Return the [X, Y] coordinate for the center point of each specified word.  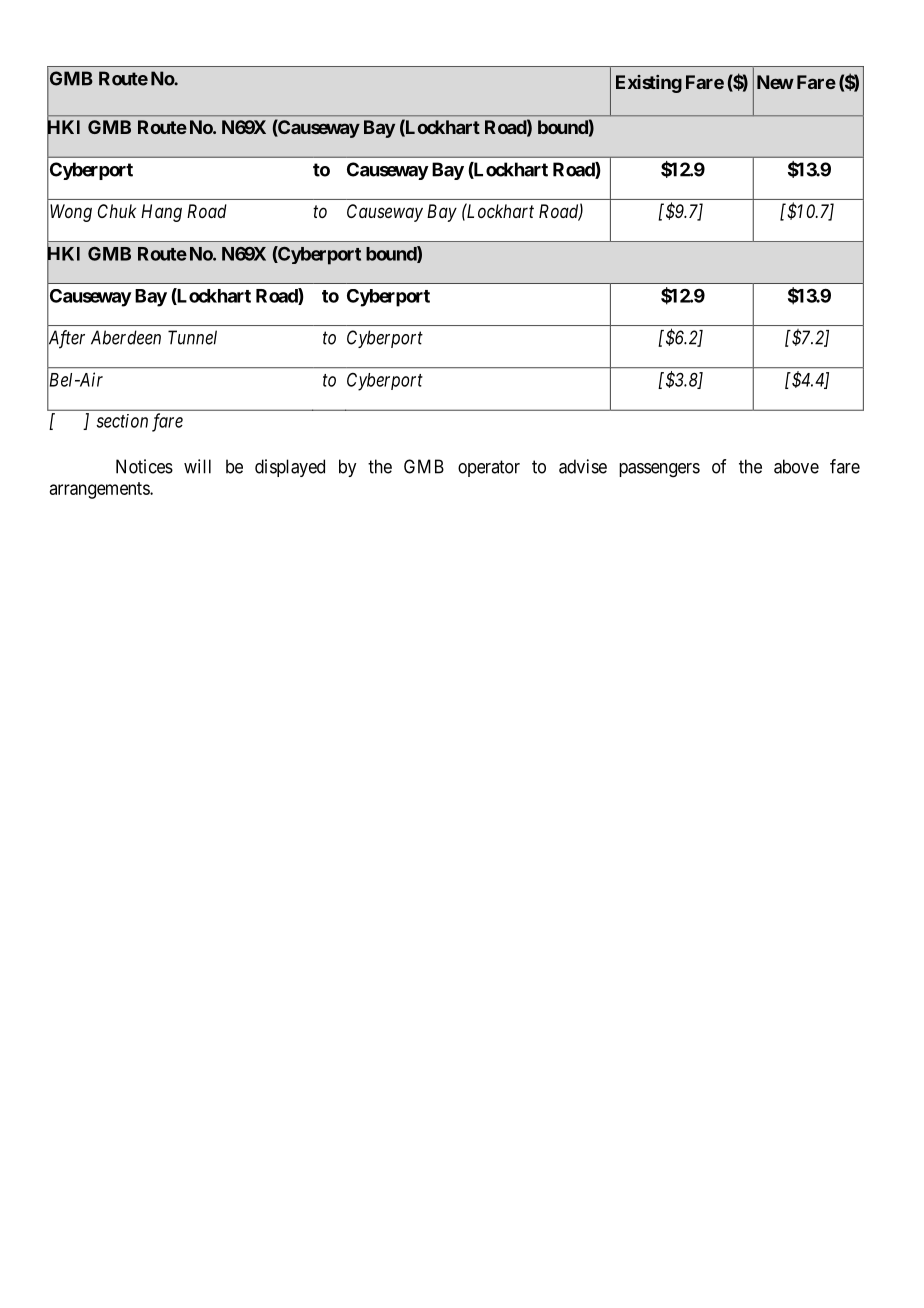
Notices [144, 466]
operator [489, 468]
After [66, 340]
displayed [290, 468]
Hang [161, 213]
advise [583, 466]
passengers [659, 470]
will [197, 466]
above [796, 466]
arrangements [100, 490]
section [122, 421]
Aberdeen [126, 337]
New [775, 82]
